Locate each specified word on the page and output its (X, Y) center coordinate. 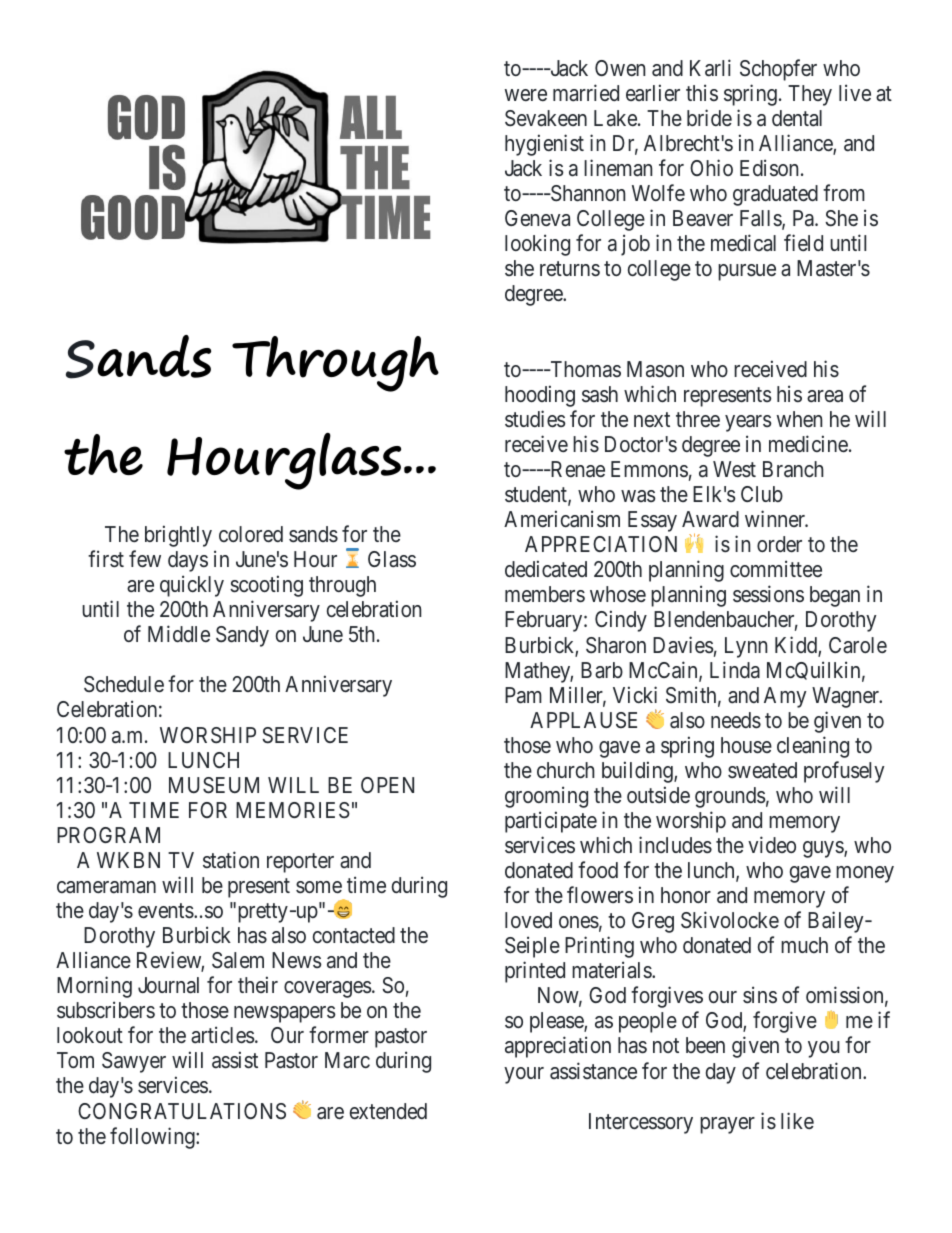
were (526, 95)
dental (797, 118)
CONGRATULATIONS (182, 1111)
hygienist (544, 145)
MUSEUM (214, 785)
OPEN (387, 785)
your (524, 1075)
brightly (178, 536)
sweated (762, 770)
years (748, 423)
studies (535, 419)
